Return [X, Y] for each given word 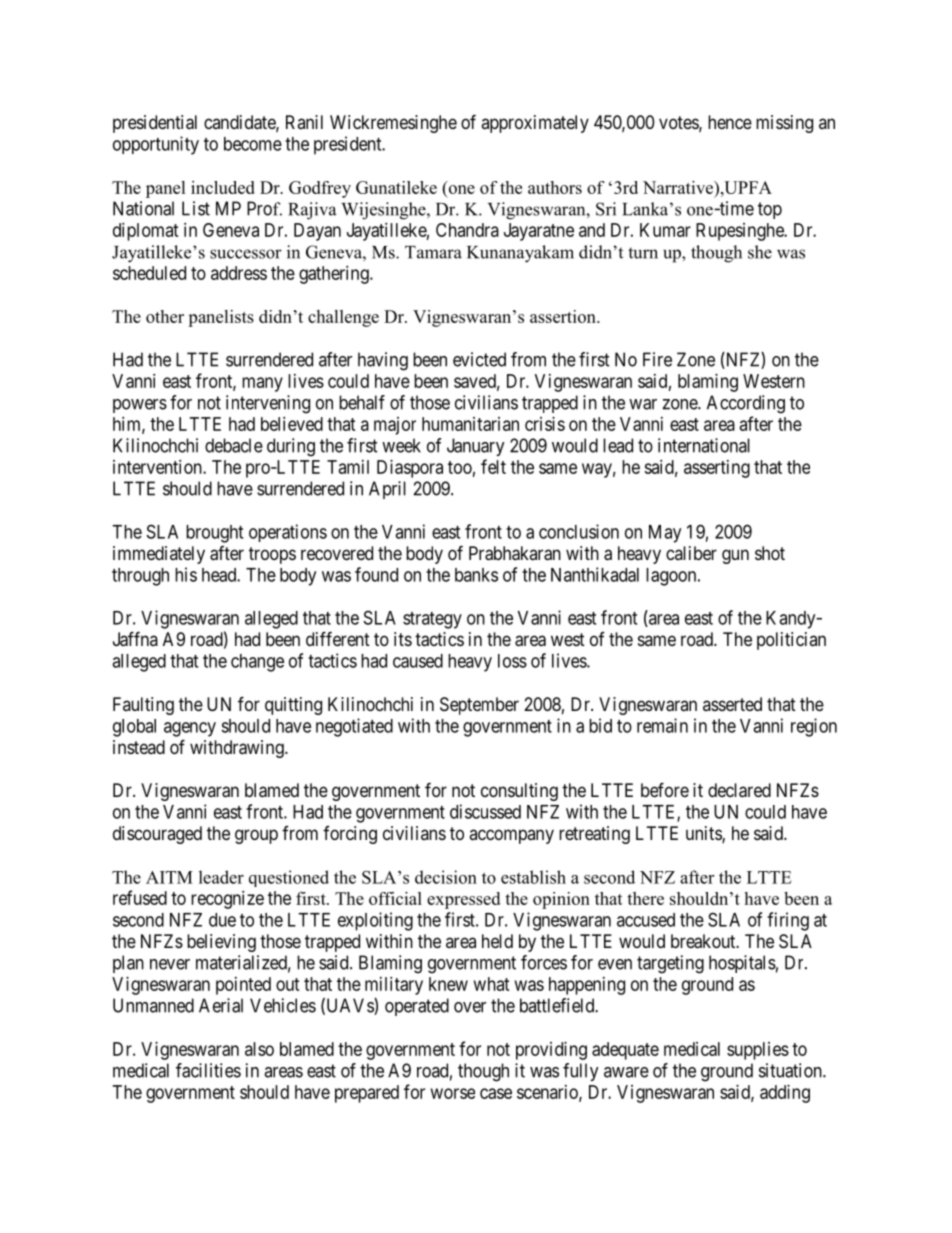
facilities [208, 1070]
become [253, 144]
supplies [758, 1051]
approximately [535, 124]
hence [730, 122]
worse [453, 1093]
